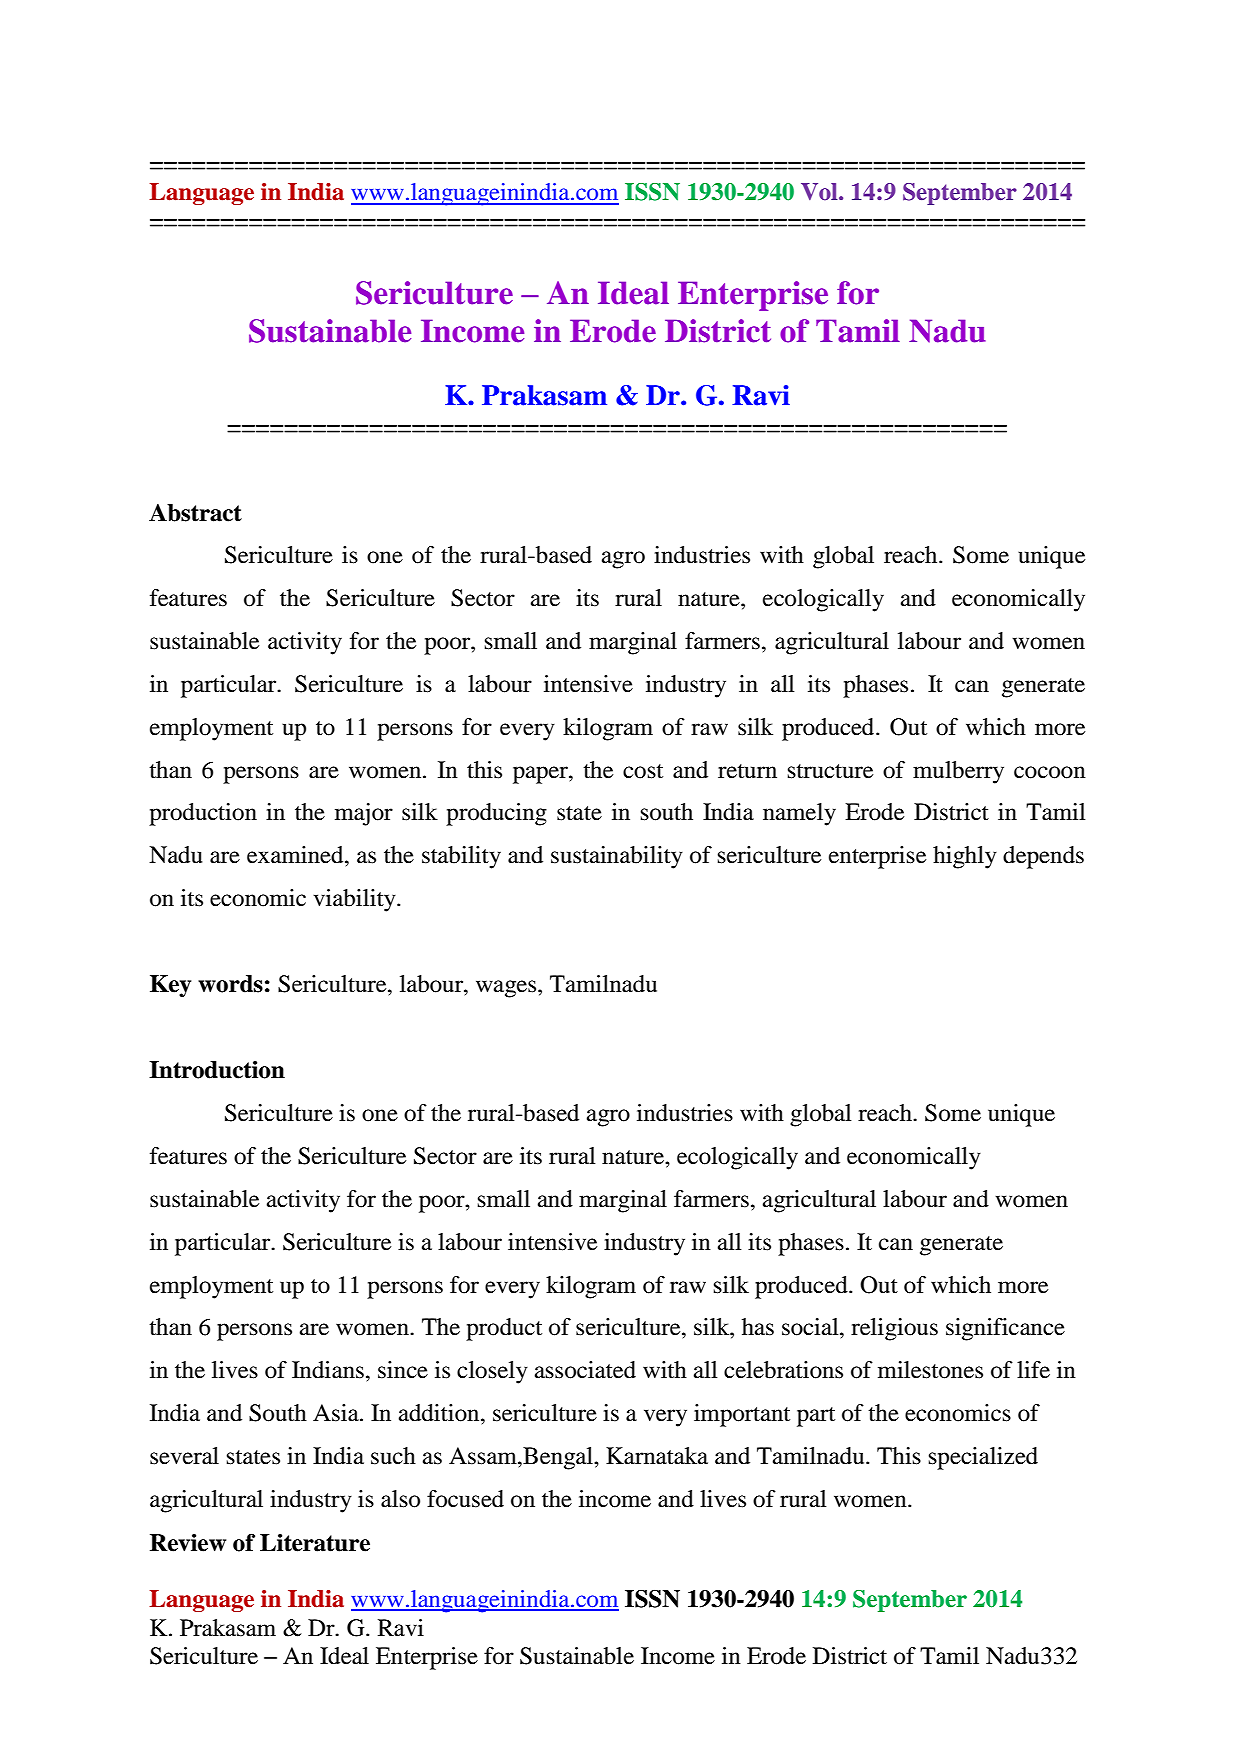  What do you see at coordinates (965, 857) in the image?
I see `highly` at bounding box center [965, 857].
